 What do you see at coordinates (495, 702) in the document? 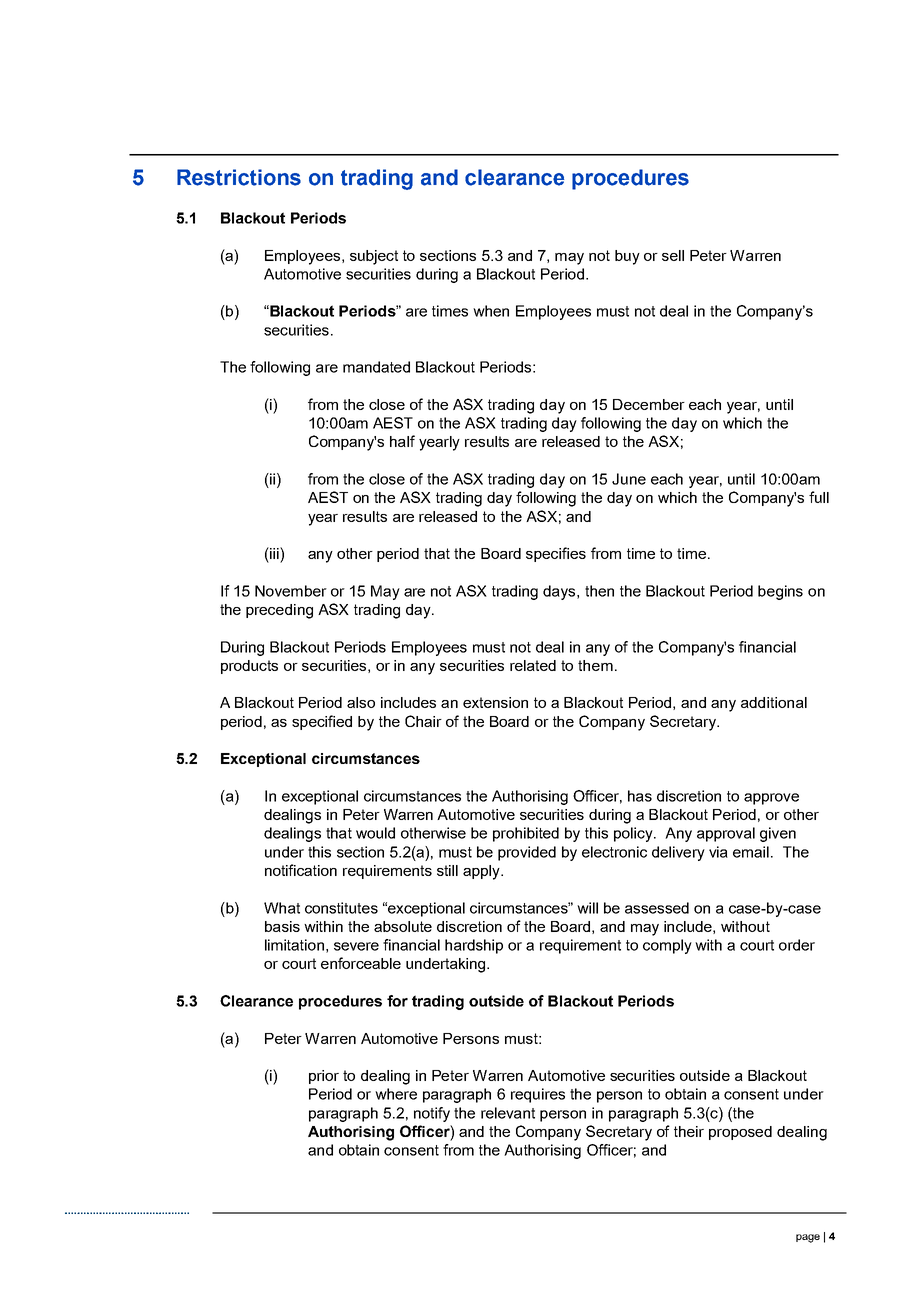
I see `extension` at bounding box center [495, 702].
